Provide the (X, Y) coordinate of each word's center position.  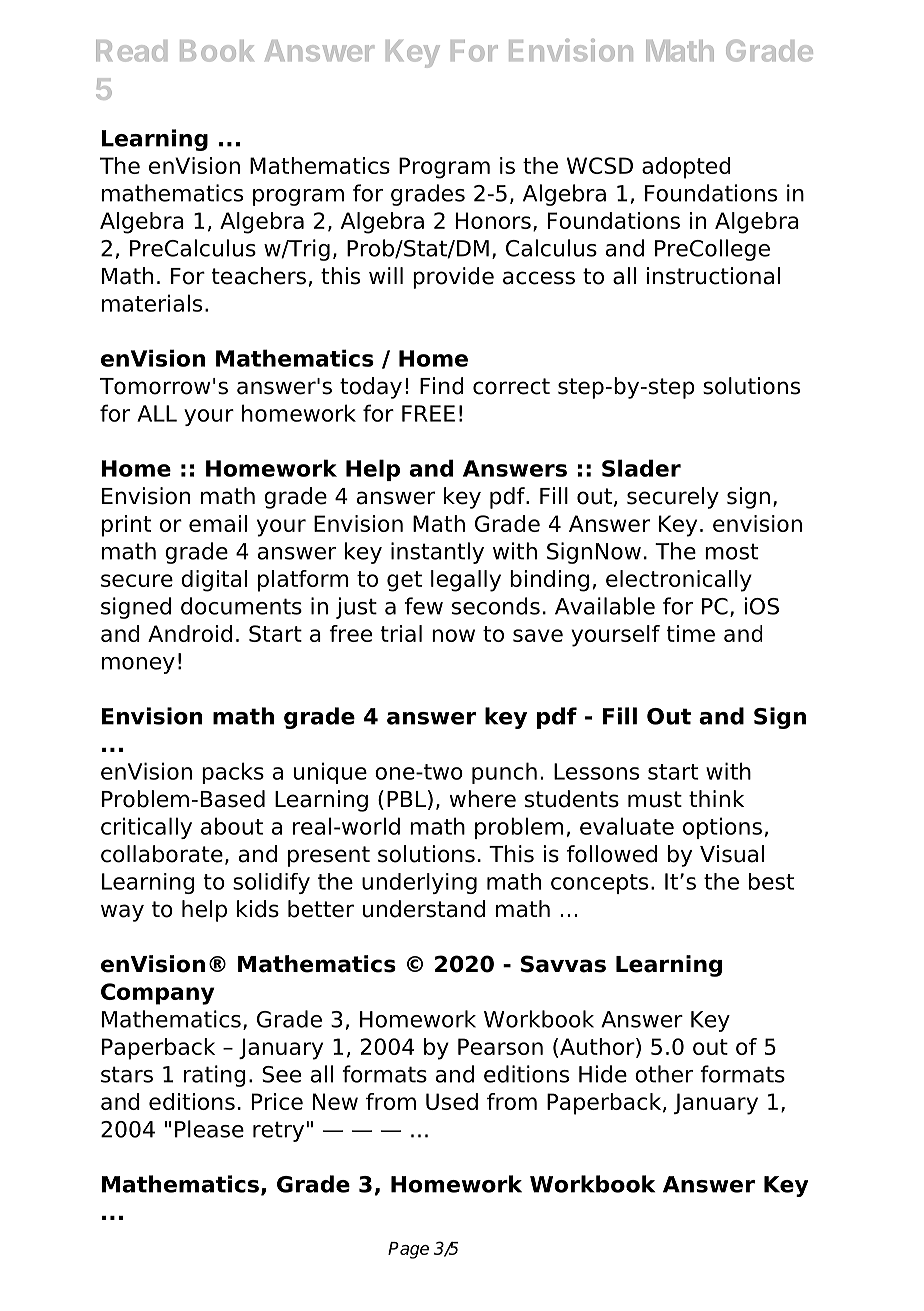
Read (131, 51)
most (731, 551)
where (483, 799)
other (664, 1074)
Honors (493, 220)
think (716, 798)
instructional (713, 276)
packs (233, 773)
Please (209, 1129)
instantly (437, 553)
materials (152, 303)
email (218, 523)
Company (157, 994)
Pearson (500, 1046)
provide (453, 278)
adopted (686, 168)
